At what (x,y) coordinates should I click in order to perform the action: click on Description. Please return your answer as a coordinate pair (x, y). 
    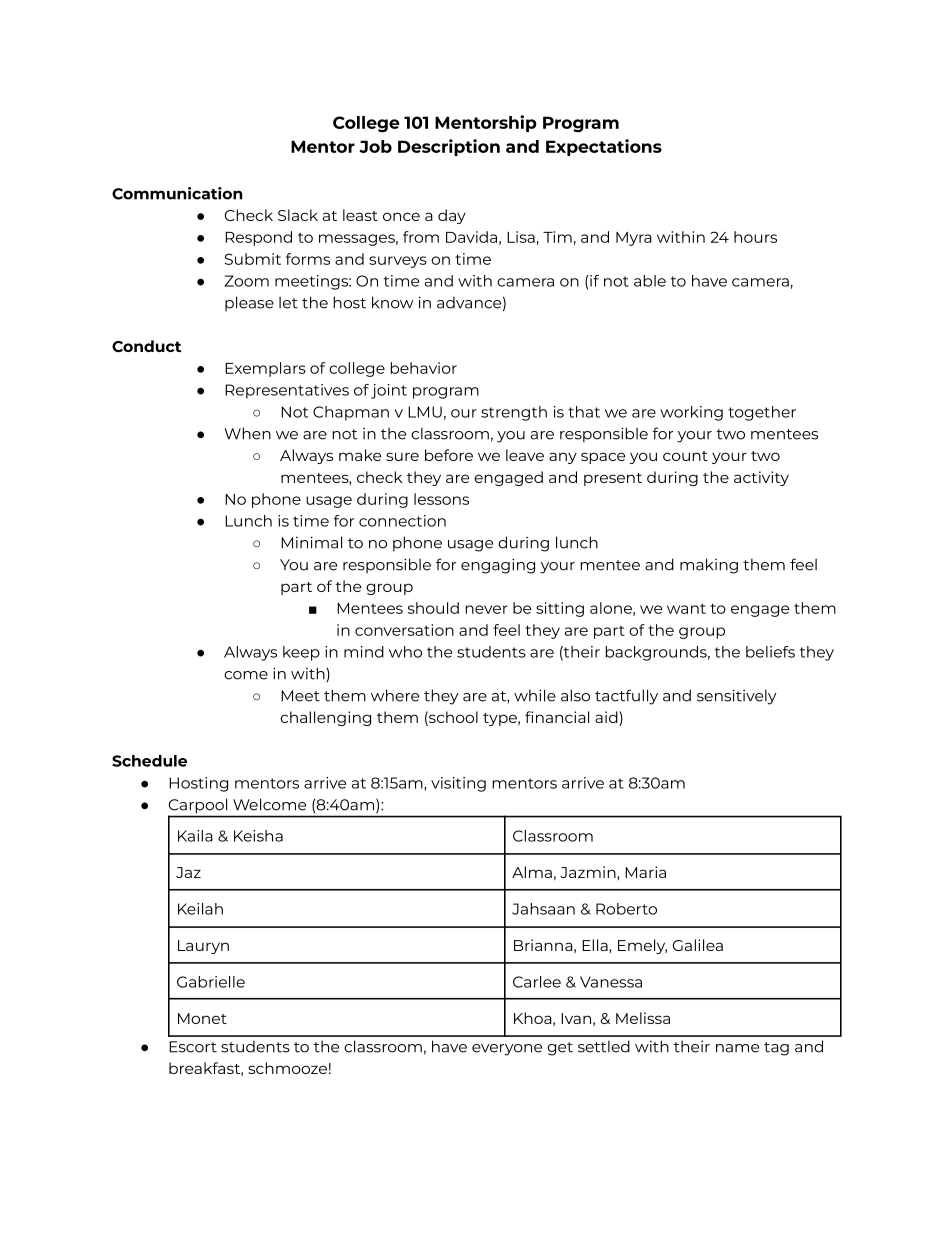
    Looking at the image, I should click on (449, 147).
